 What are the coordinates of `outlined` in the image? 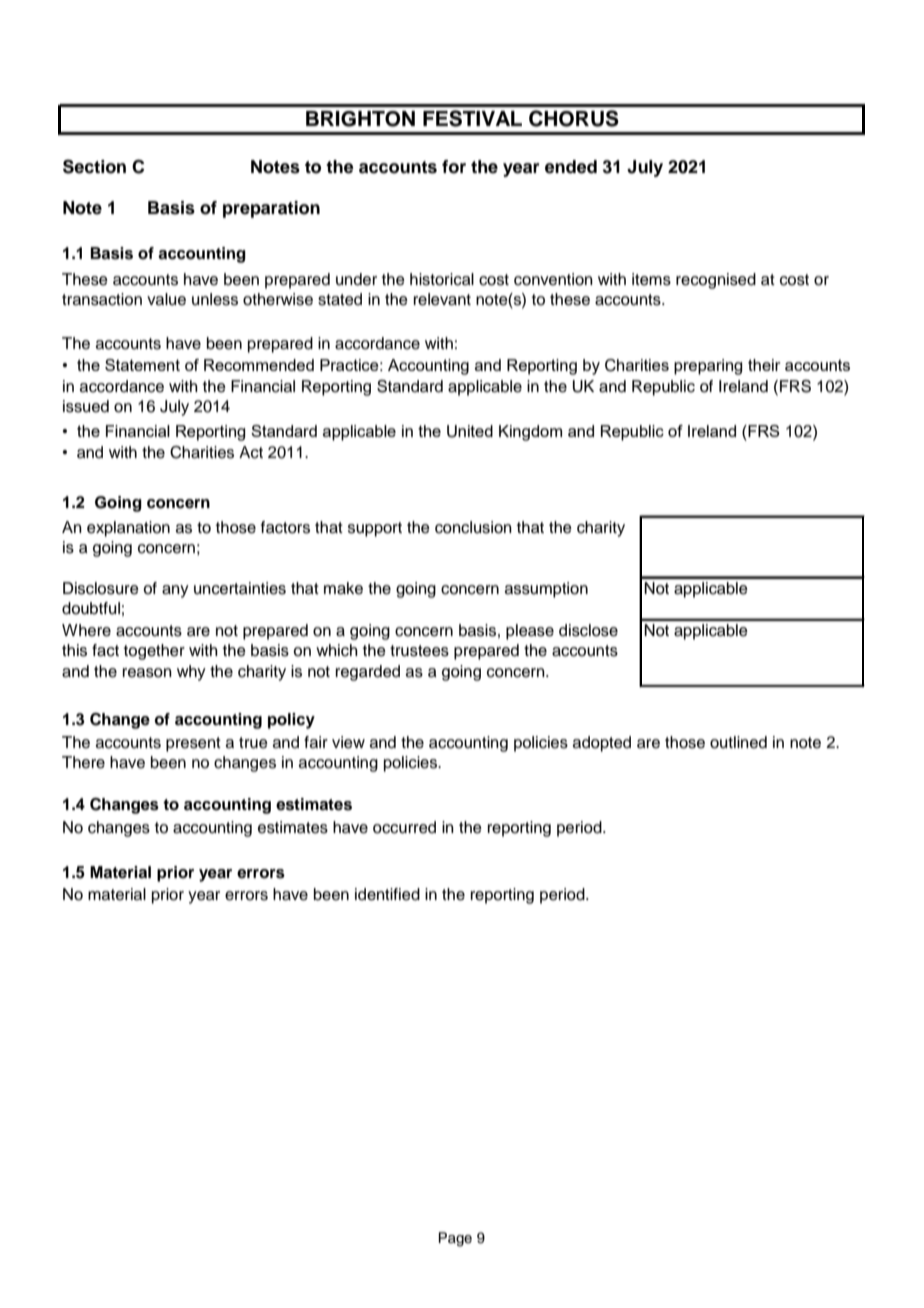 It's located at (738, 742).
